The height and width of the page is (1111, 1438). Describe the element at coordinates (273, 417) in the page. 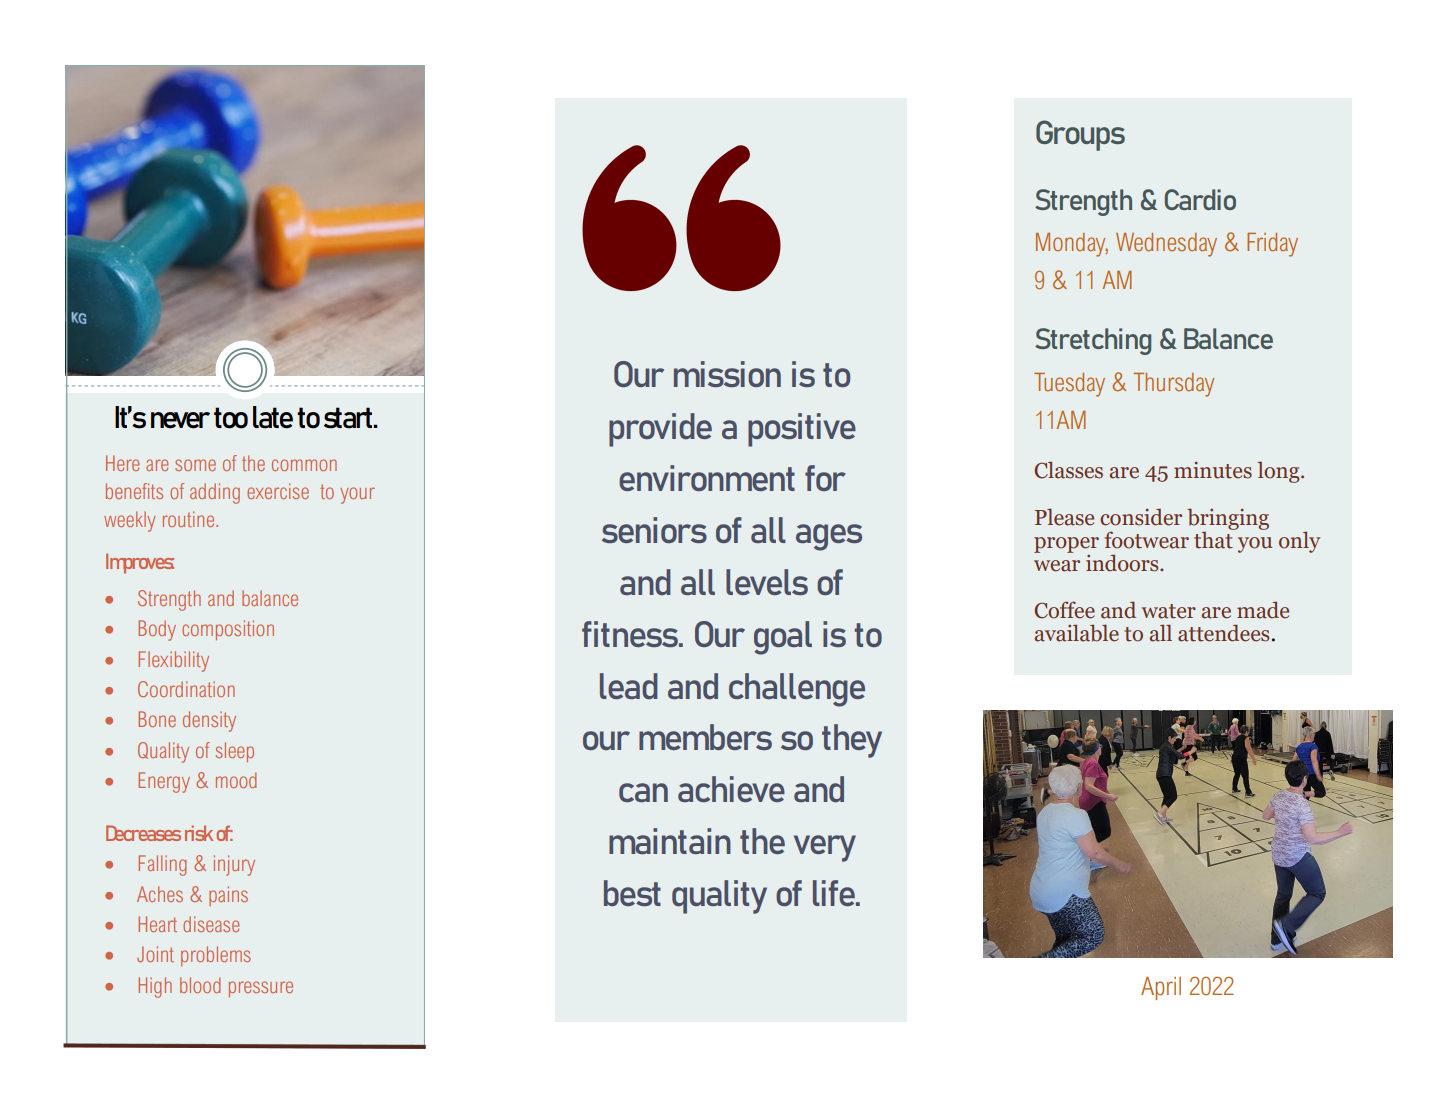

I see `late` at that location.
